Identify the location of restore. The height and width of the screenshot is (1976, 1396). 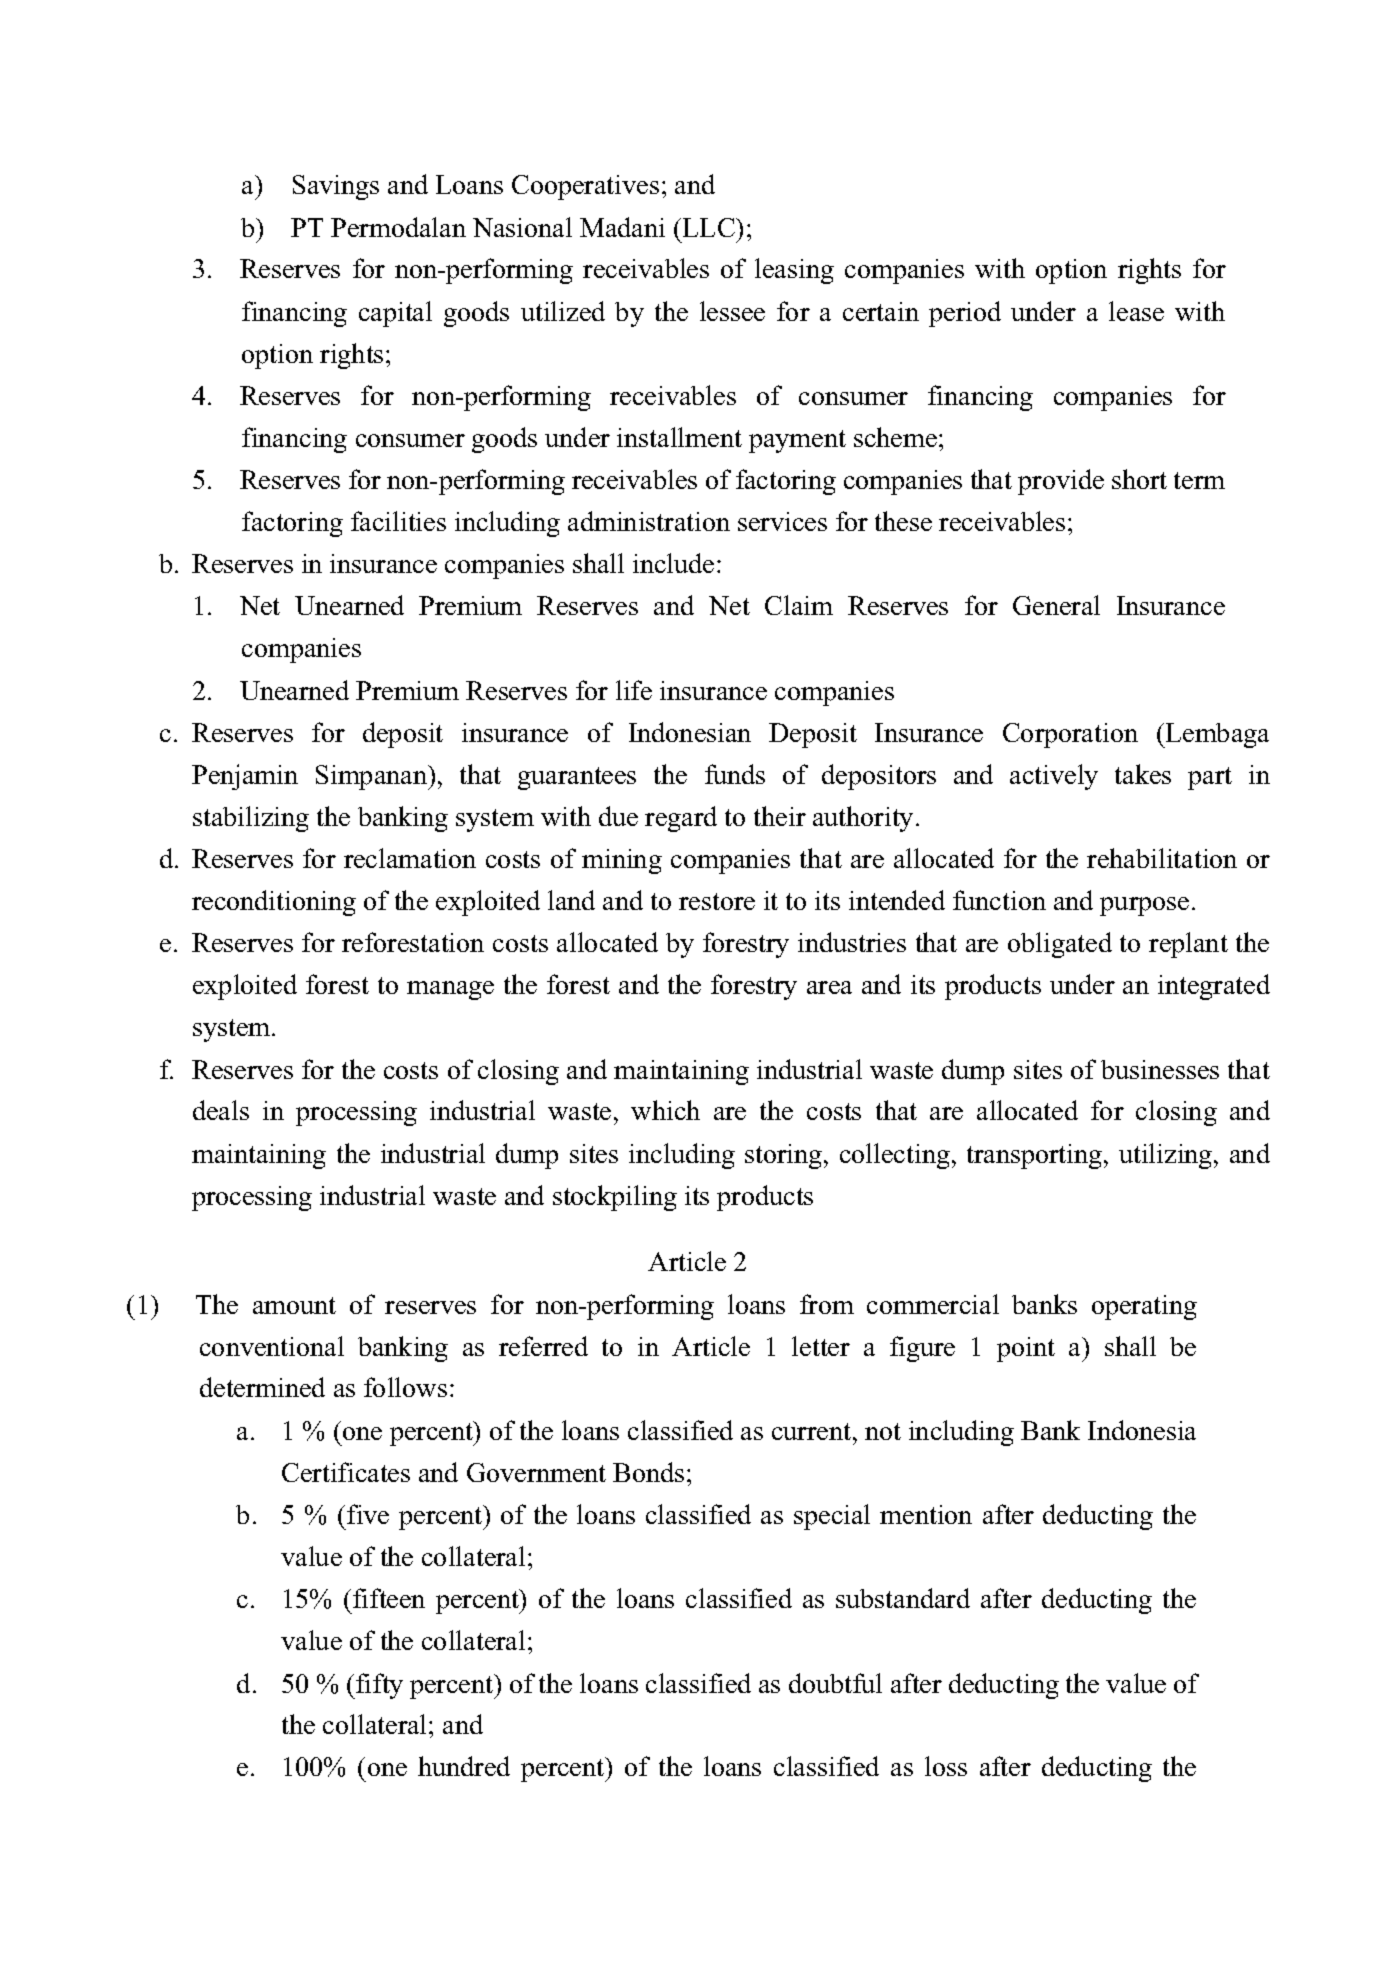
(717, 901).
